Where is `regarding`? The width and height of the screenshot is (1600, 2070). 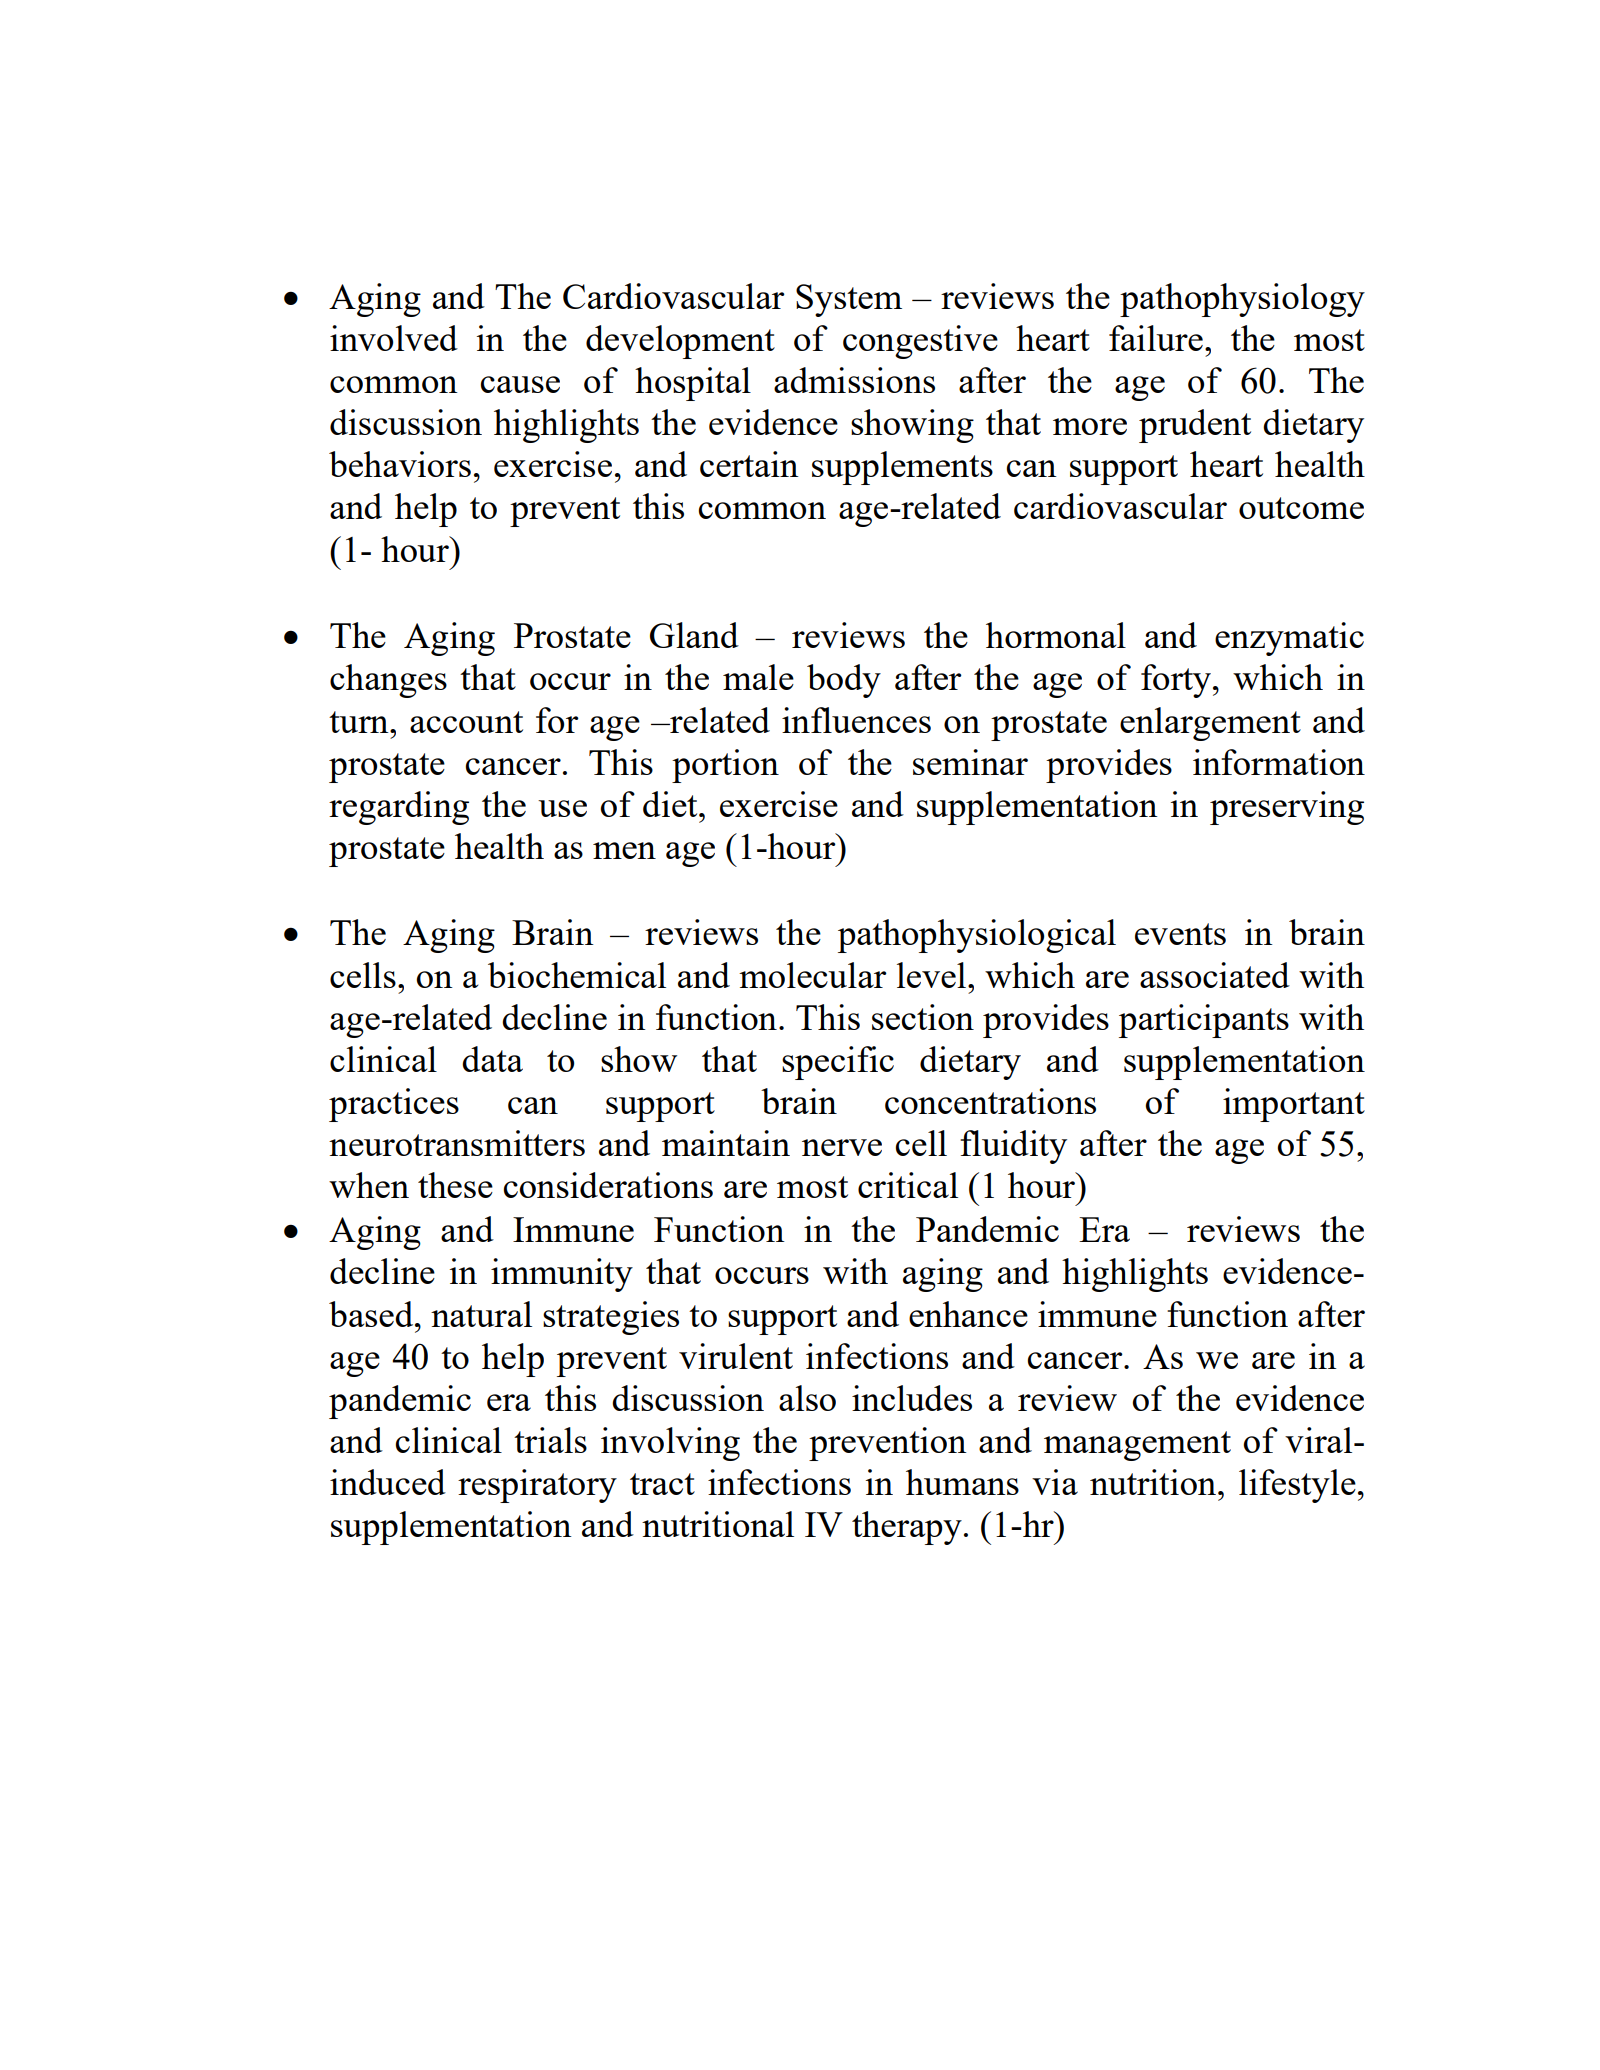
regarding is located at coordinates (399, 808).
